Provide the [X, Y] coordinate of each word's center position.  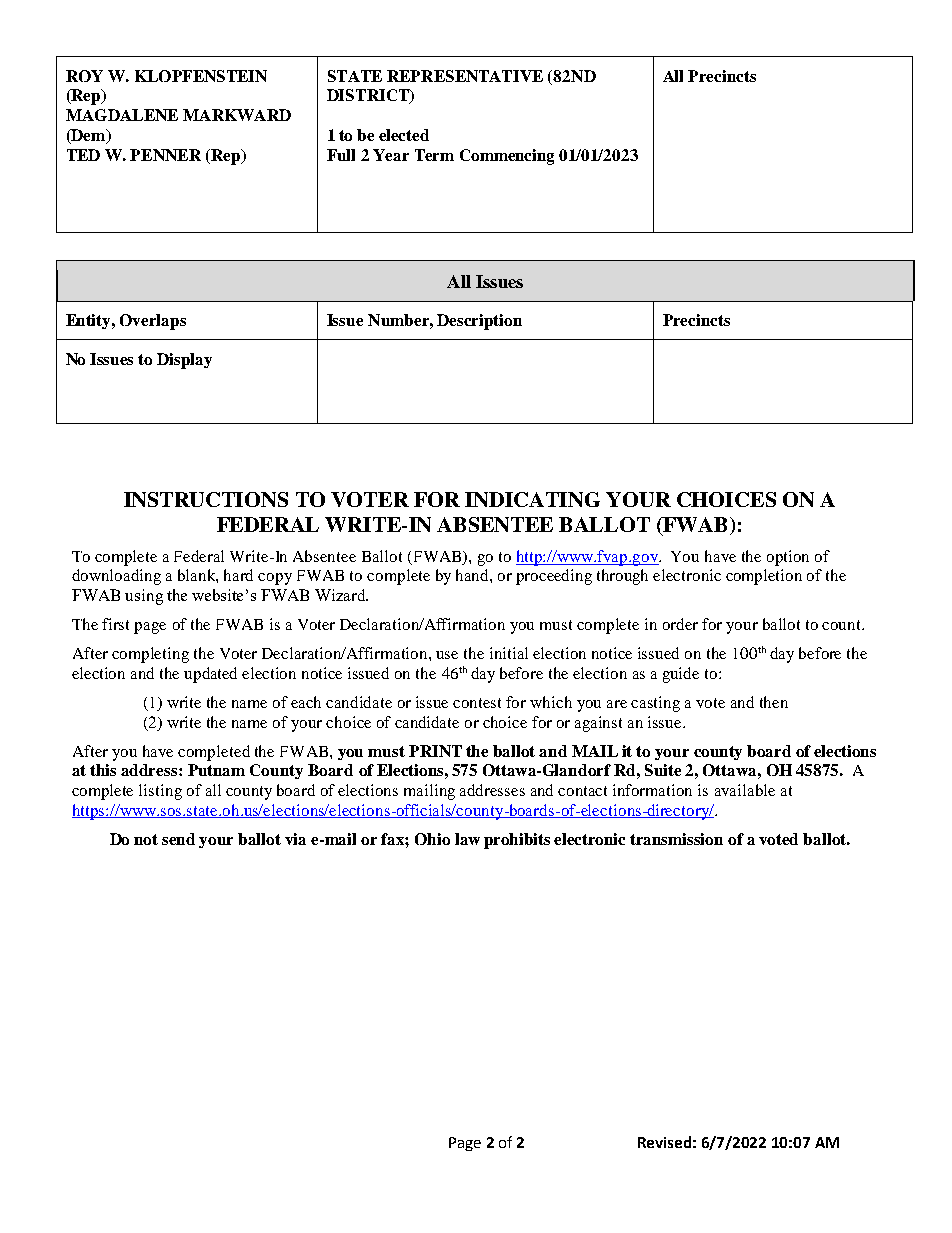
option [788, 558]
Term [434, 155]
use [447, 655]
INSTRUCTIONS [206, 499]
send [178, 839]
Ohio [432, 839]
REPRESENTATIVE [465, 76]
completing [150, 655]
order [680, 624]
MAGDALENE [122, 115]
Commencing [507, 157]
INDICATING [532, 499]
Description [479, 322]
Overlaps [153, 322]
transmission [676, 839]
